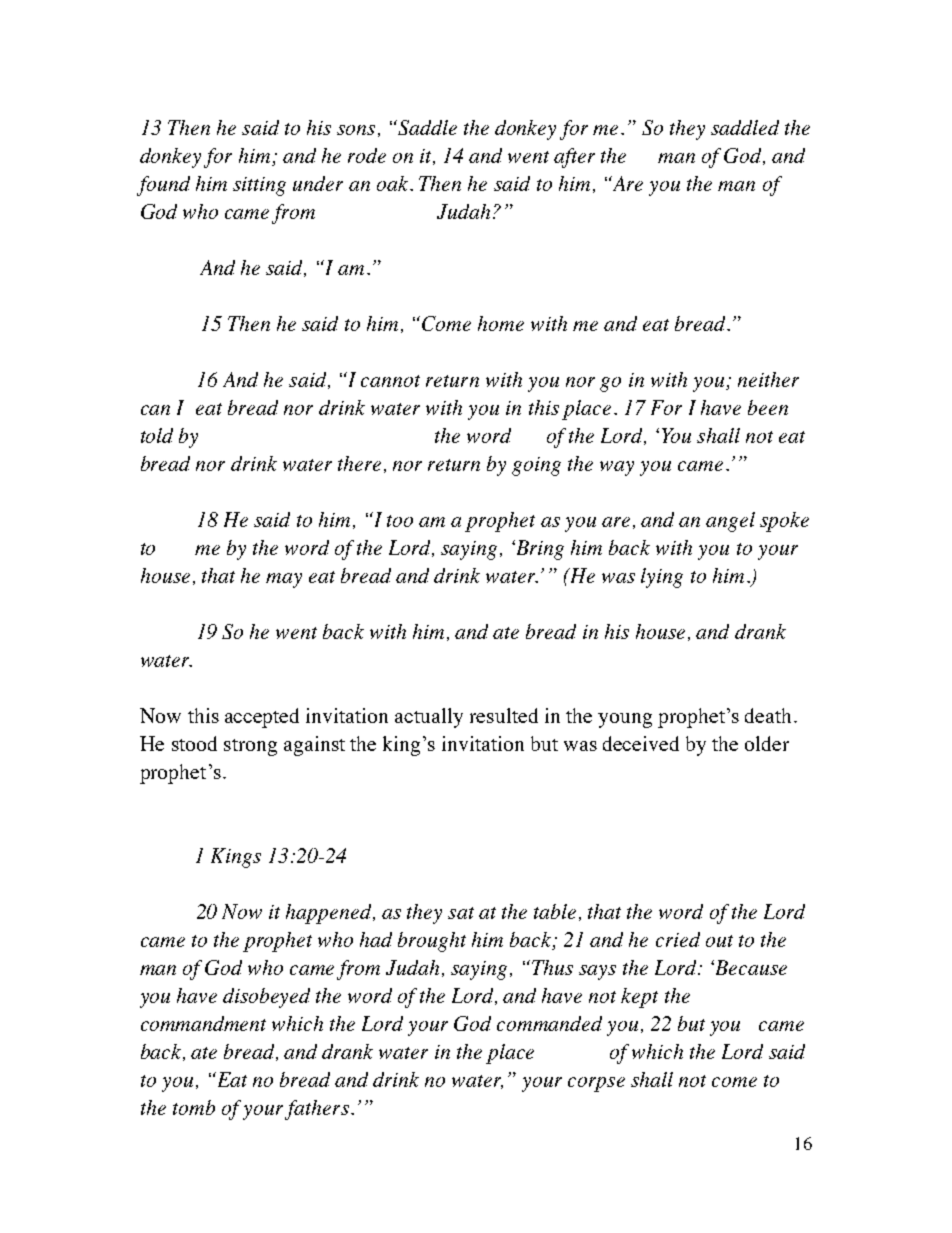 The height and width of the document is (1233, 952). What do you see at coordinates (259, 186) in the document?
I see `sitting` at bounding box center [259, 186].
